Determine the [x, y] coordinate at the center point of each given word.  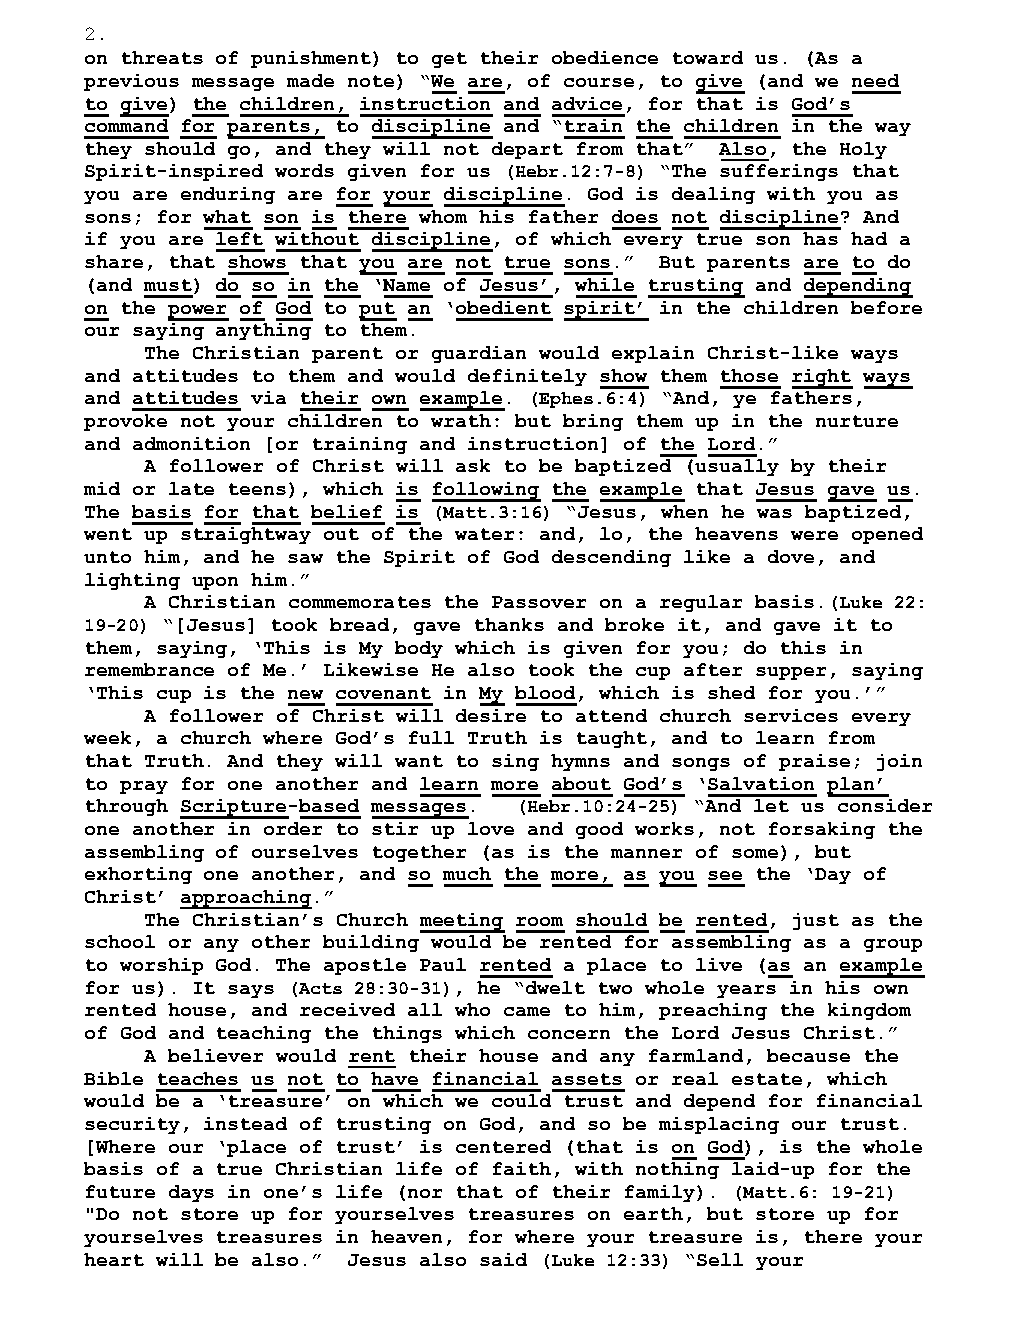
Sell [720, 1259]
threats [162, 57]
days [191, 1193]
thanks [509, 624]
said [503, 1259]
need [875, 80]
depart [527, 150]
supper [791, 673]
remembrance [149, 669]
